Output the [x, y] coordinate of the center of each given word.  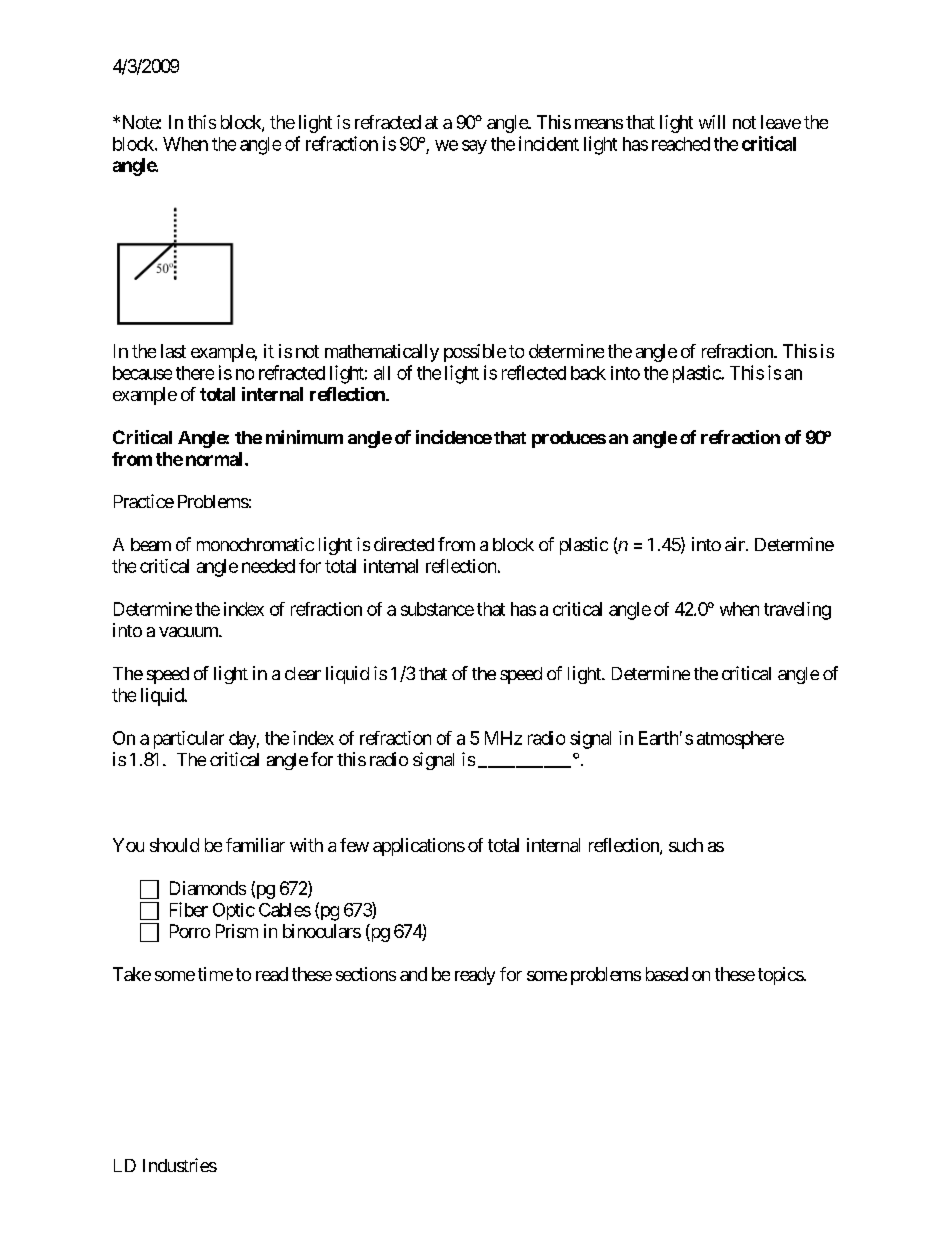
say [474, 147]
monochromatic [255, 544]
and [413, 974]
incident [549, 143]
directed [404, 544]
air [736, 544]
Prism [237, 931]
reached [681, 144]
